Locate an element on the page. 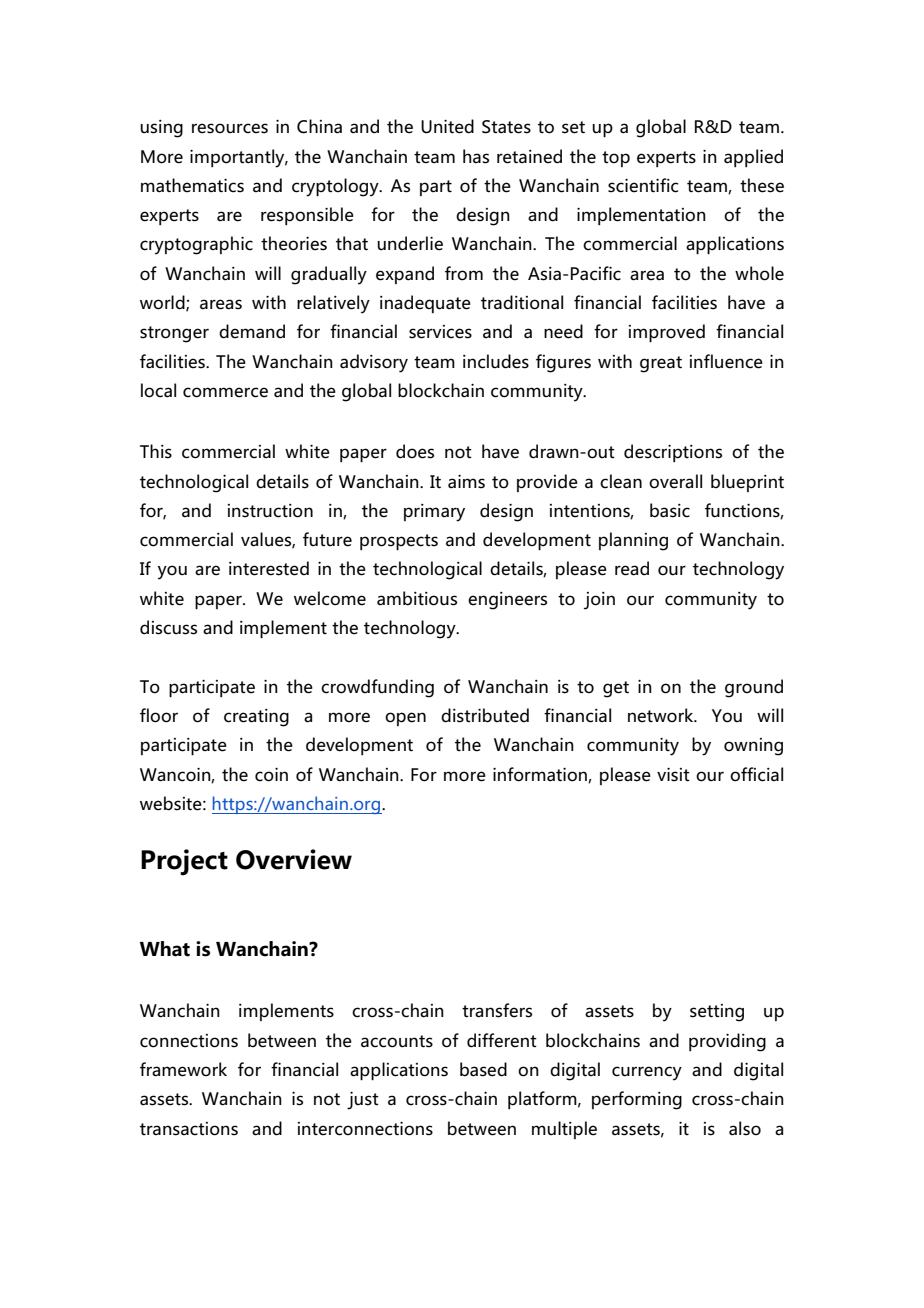 The height and width of the document is (1308, 924). aims is located at coordinates (466, 481).
